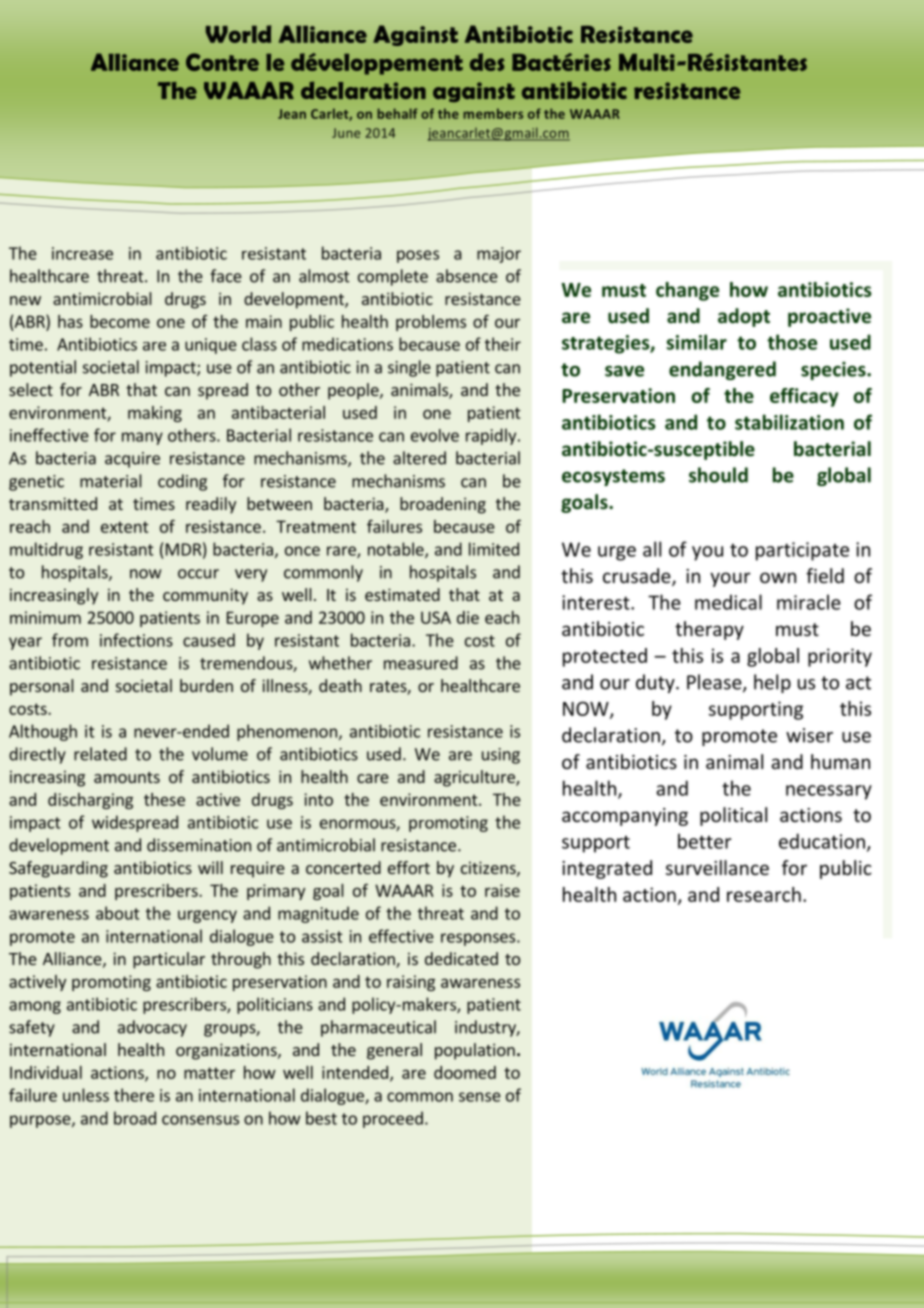 The image size is (924, 1308). Describe the element at coordinates (134, 1095) in the screenshot. I see `there` at that location.
